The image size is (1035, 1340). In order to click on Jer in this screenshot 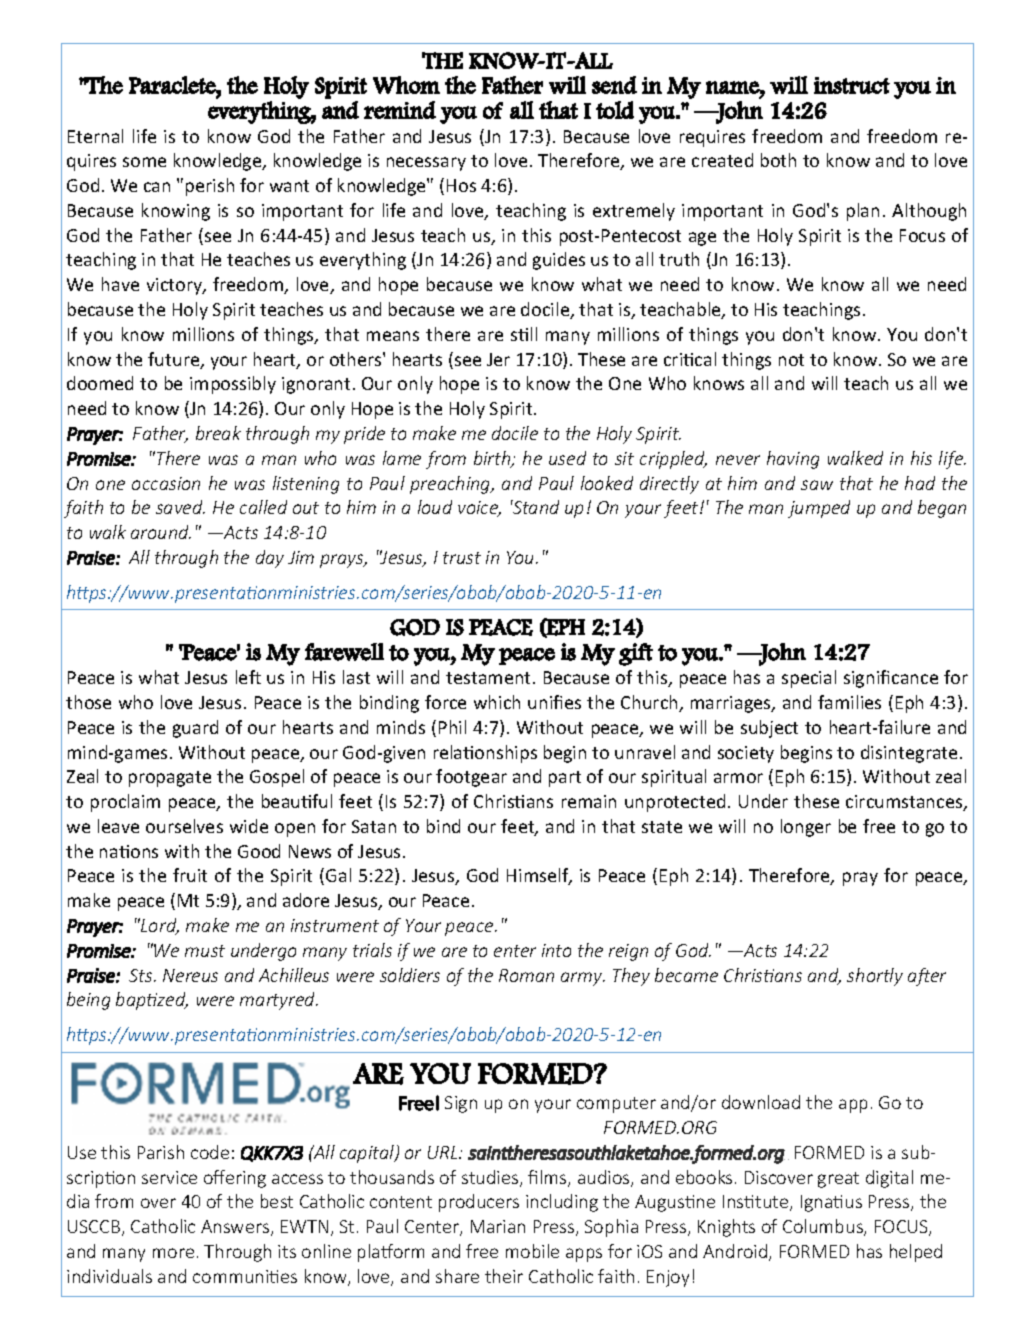, I will do `click(498, 359)`.
